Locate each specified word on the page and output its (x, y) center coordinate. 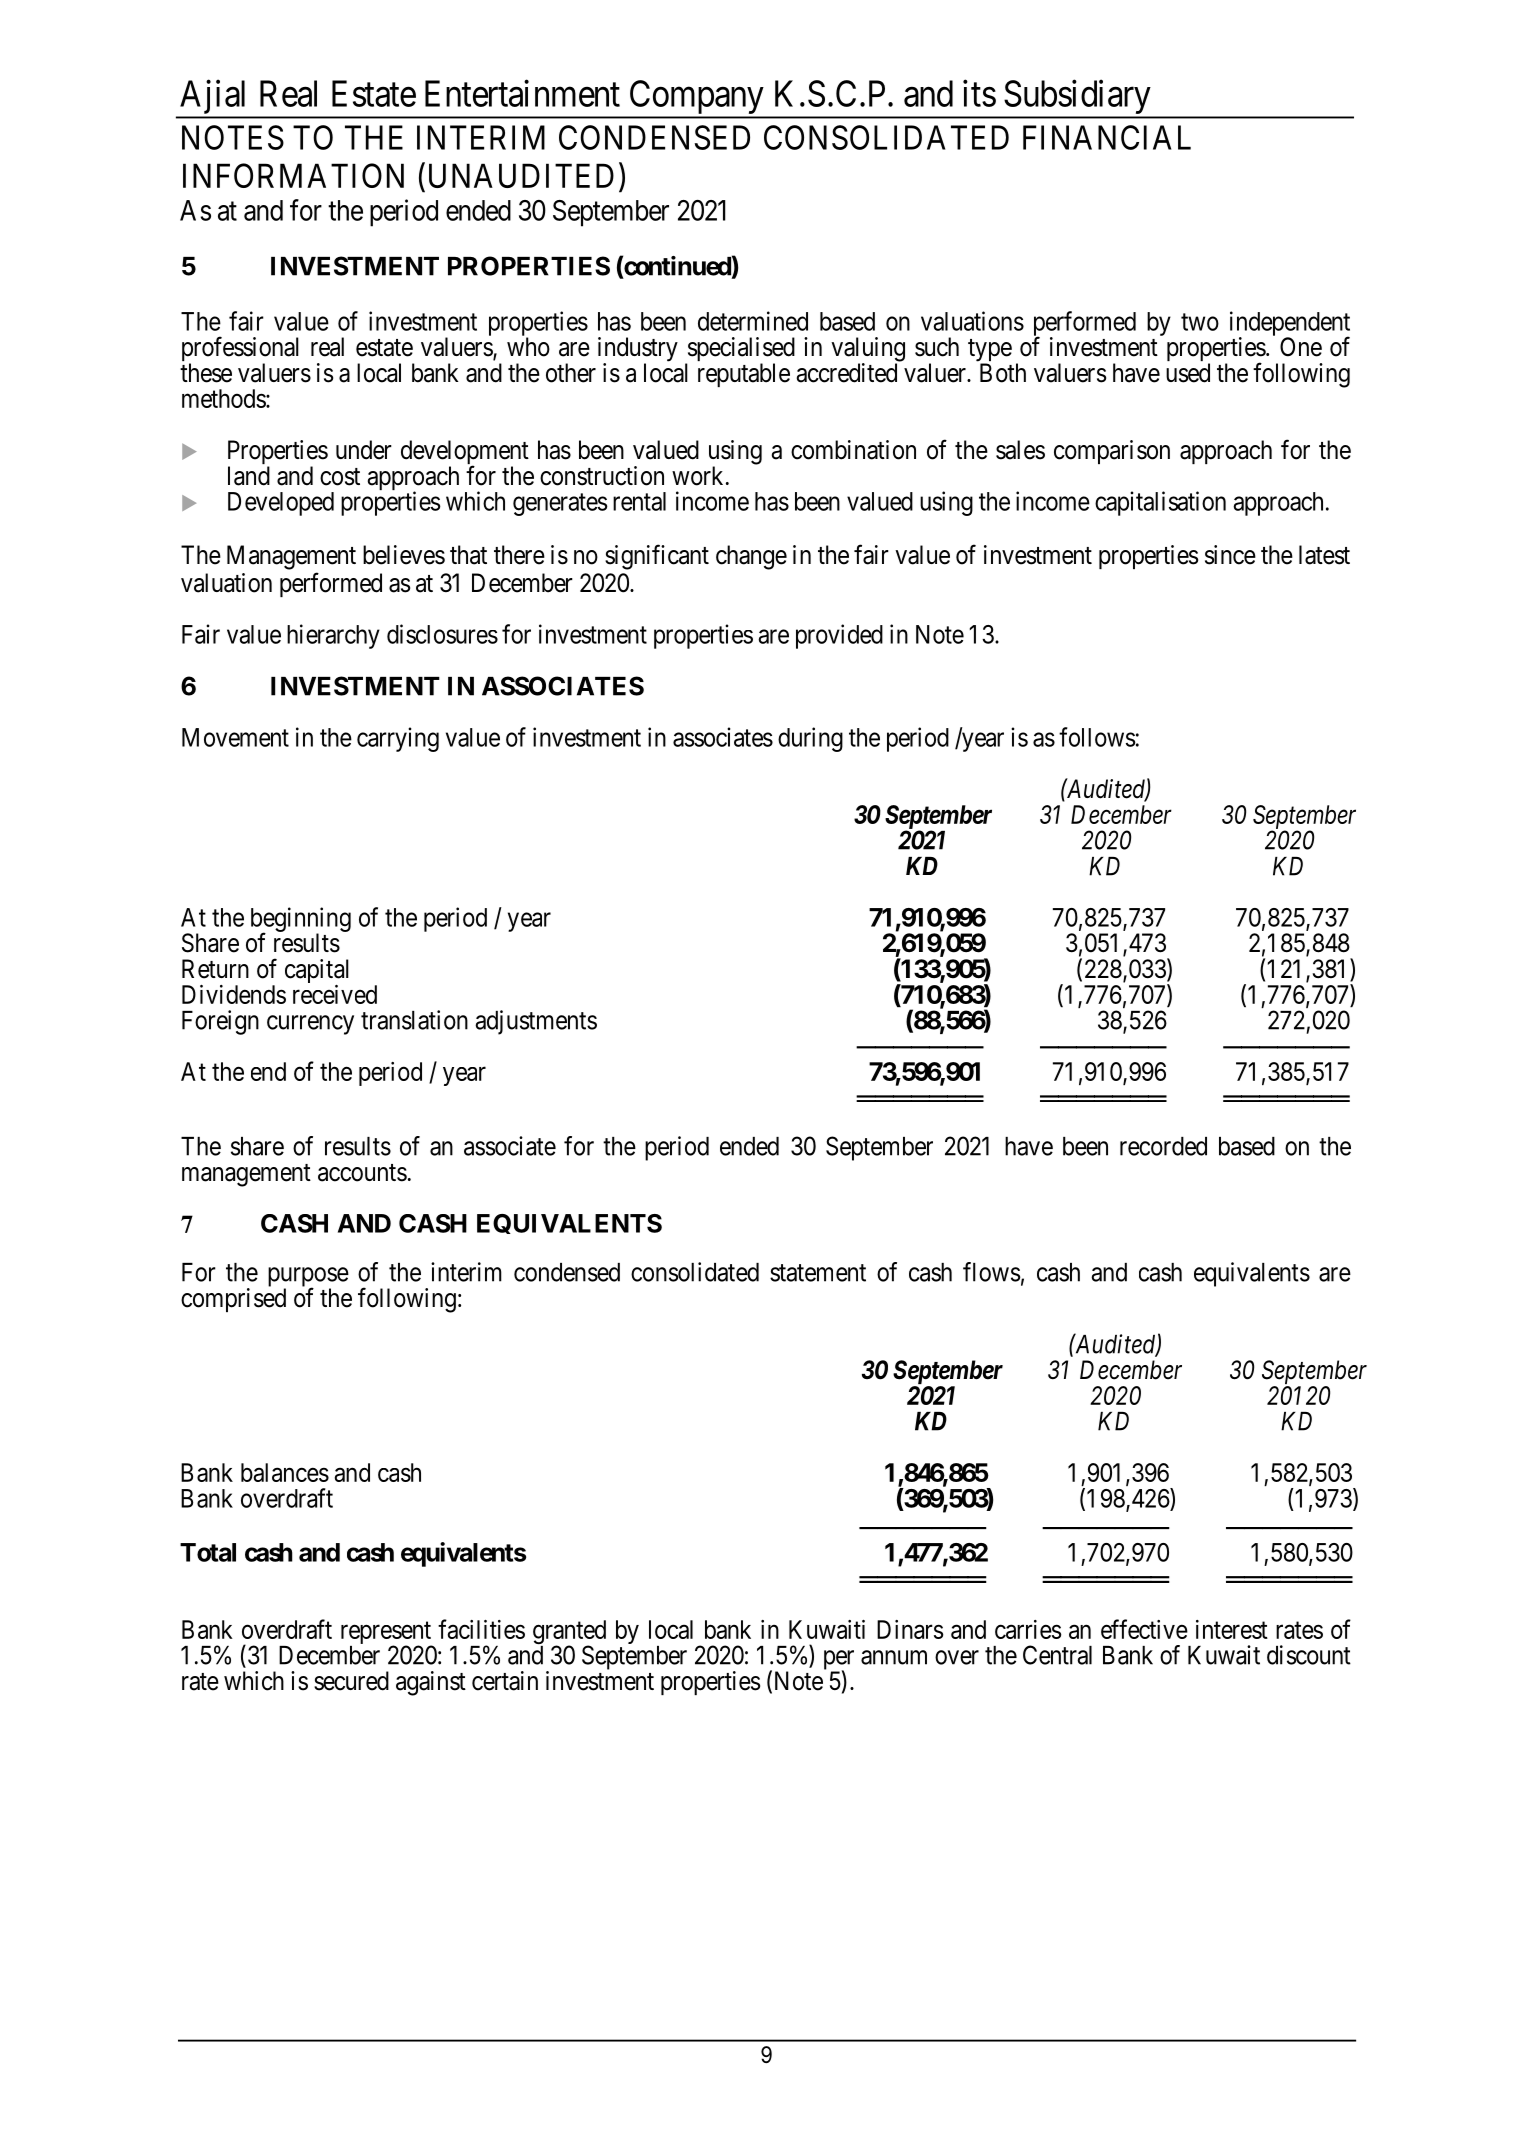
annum (894, 1657)
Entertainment (522, 93)
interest (1232, 1629)
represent (387, 1634)
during (810, 739)
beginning (301, 920)
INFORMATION (293, 175)
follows (1097, 737)
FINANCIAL (1107, 137)
